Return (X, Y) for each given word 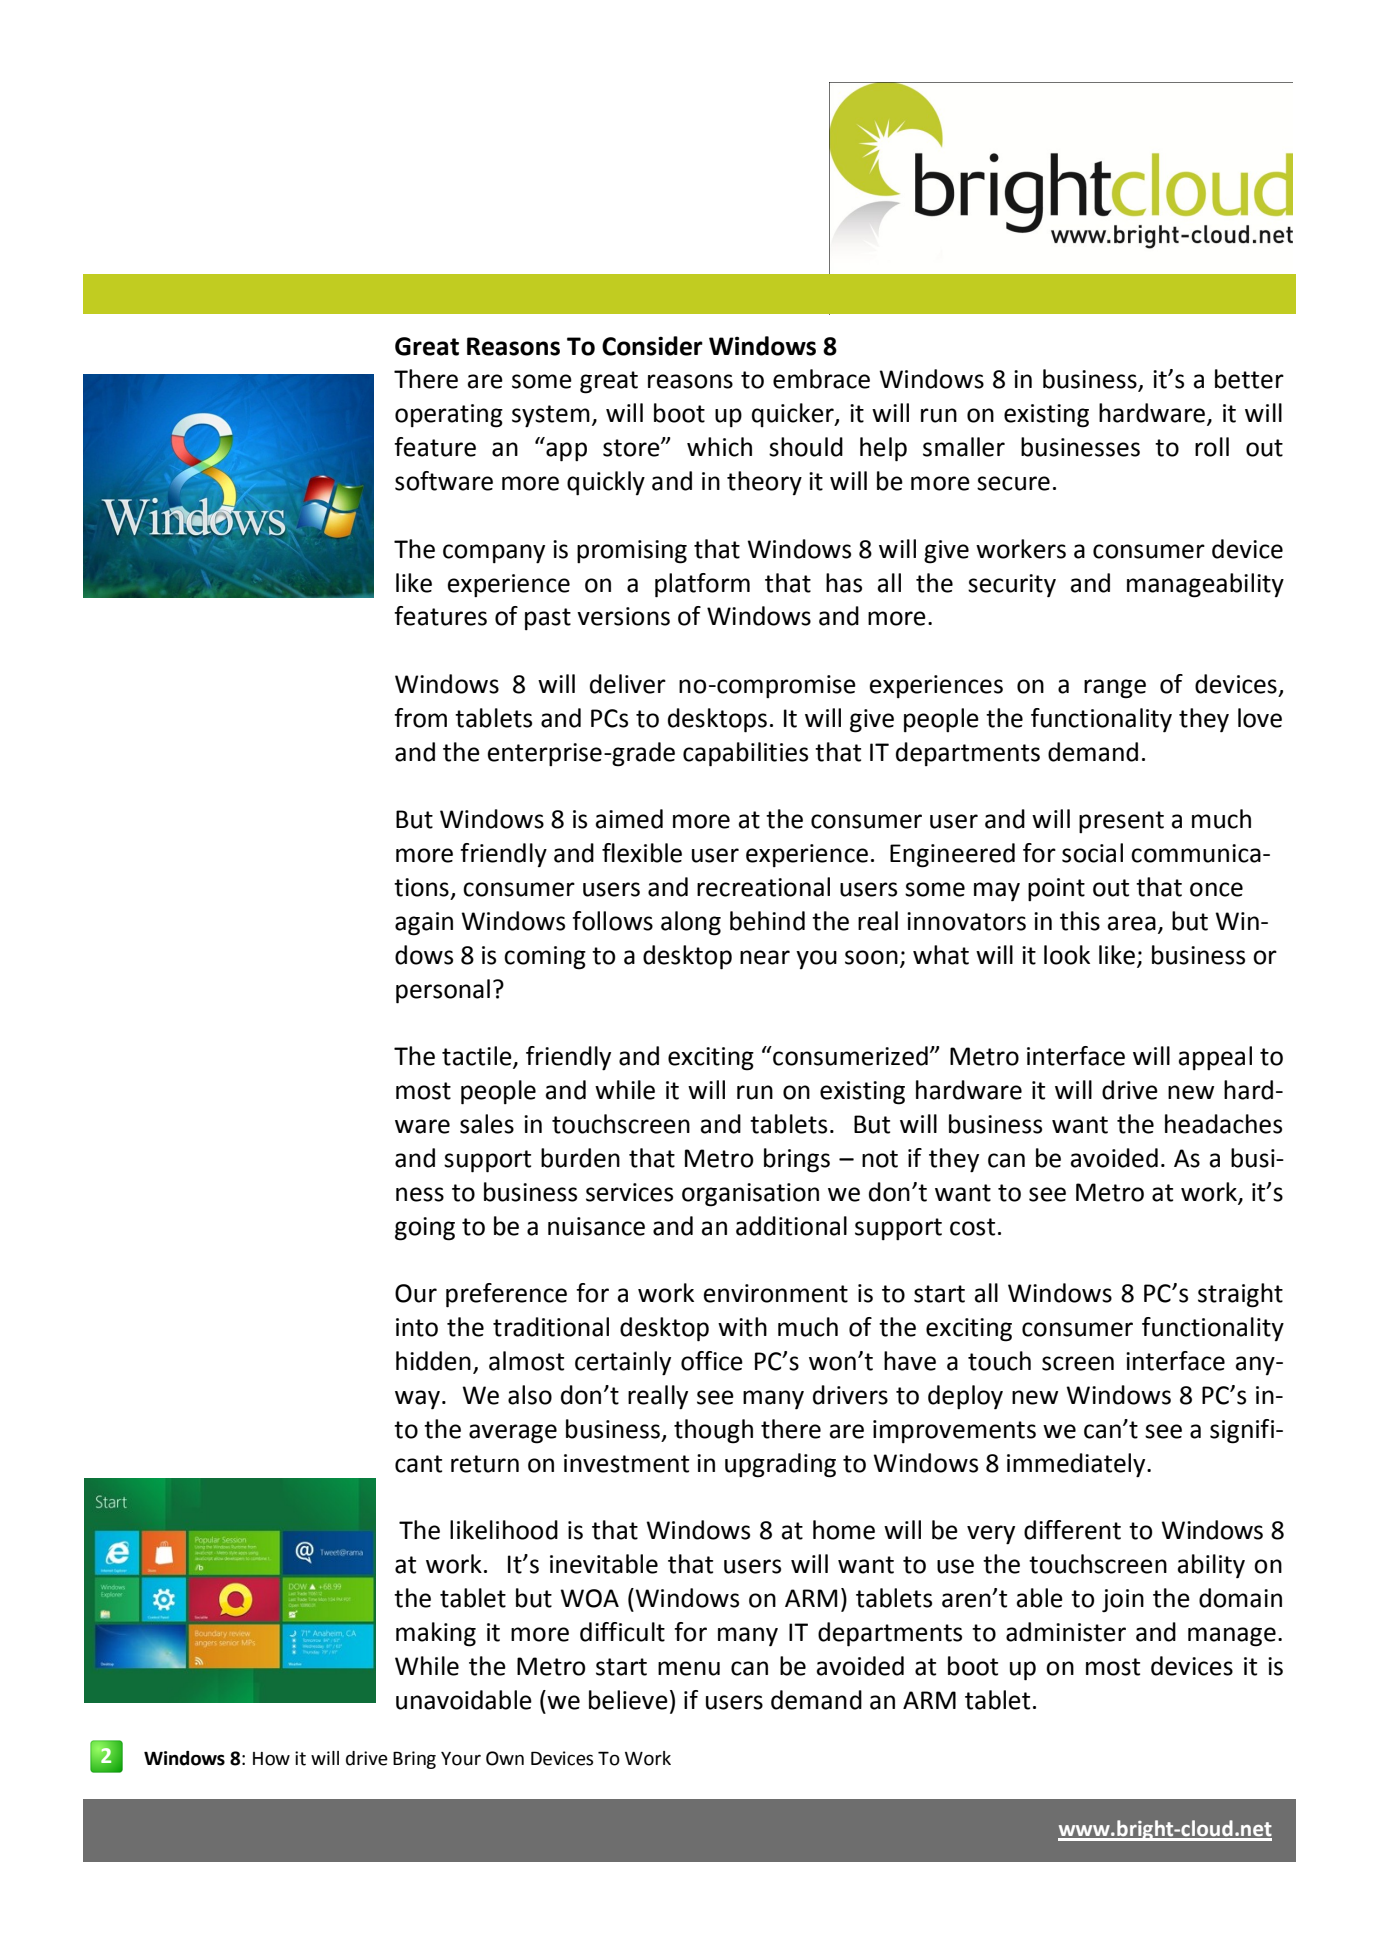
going (425, 1229)
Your (461, 1759)
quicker (794, 415)
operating (449, 416)
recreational (763, 887)
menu (689, 1668)
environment (776, 1293)
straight (1240, 1295)
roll (1212, 447)
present (1121, 822)
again (424, 924)
